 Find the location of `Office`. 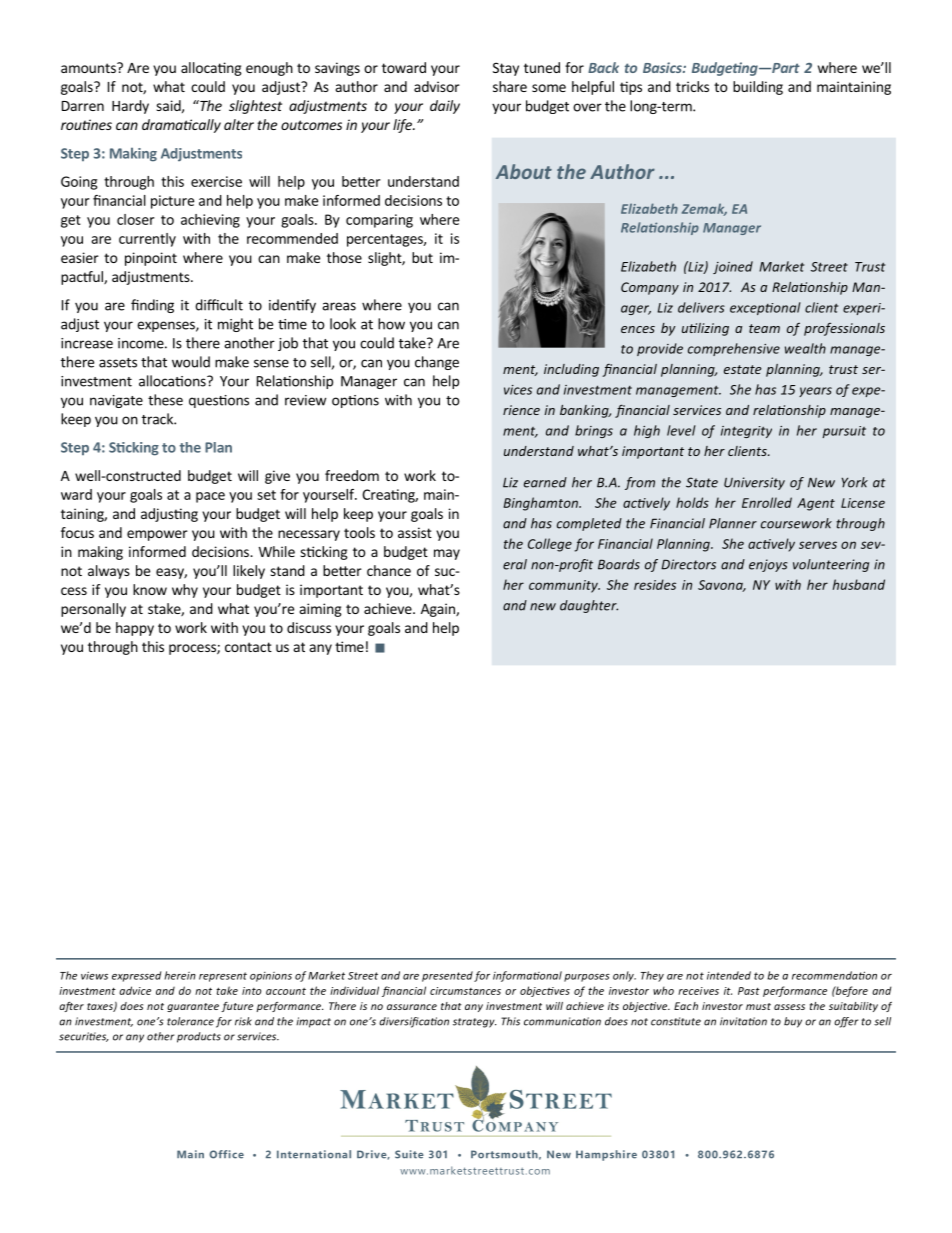

Office is located at coordinates (226, 1154).
